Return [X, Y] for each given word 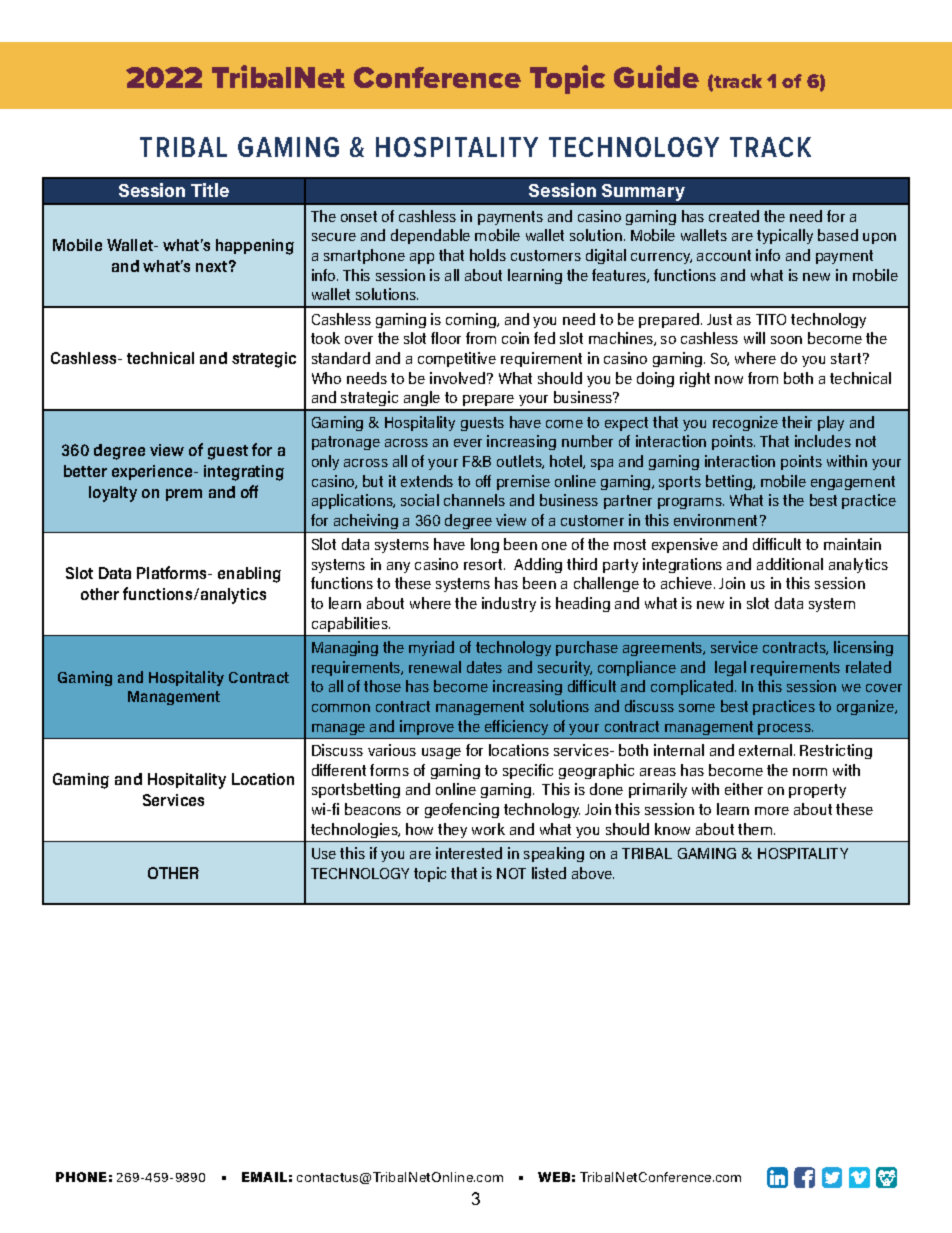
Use [324, 853]
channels [474, 500]
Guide [656, 76]
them [755, 829]
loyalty [113, 494]
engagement [853, 483]
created [734, 216]
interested [469, 853]
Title [210, 190]
